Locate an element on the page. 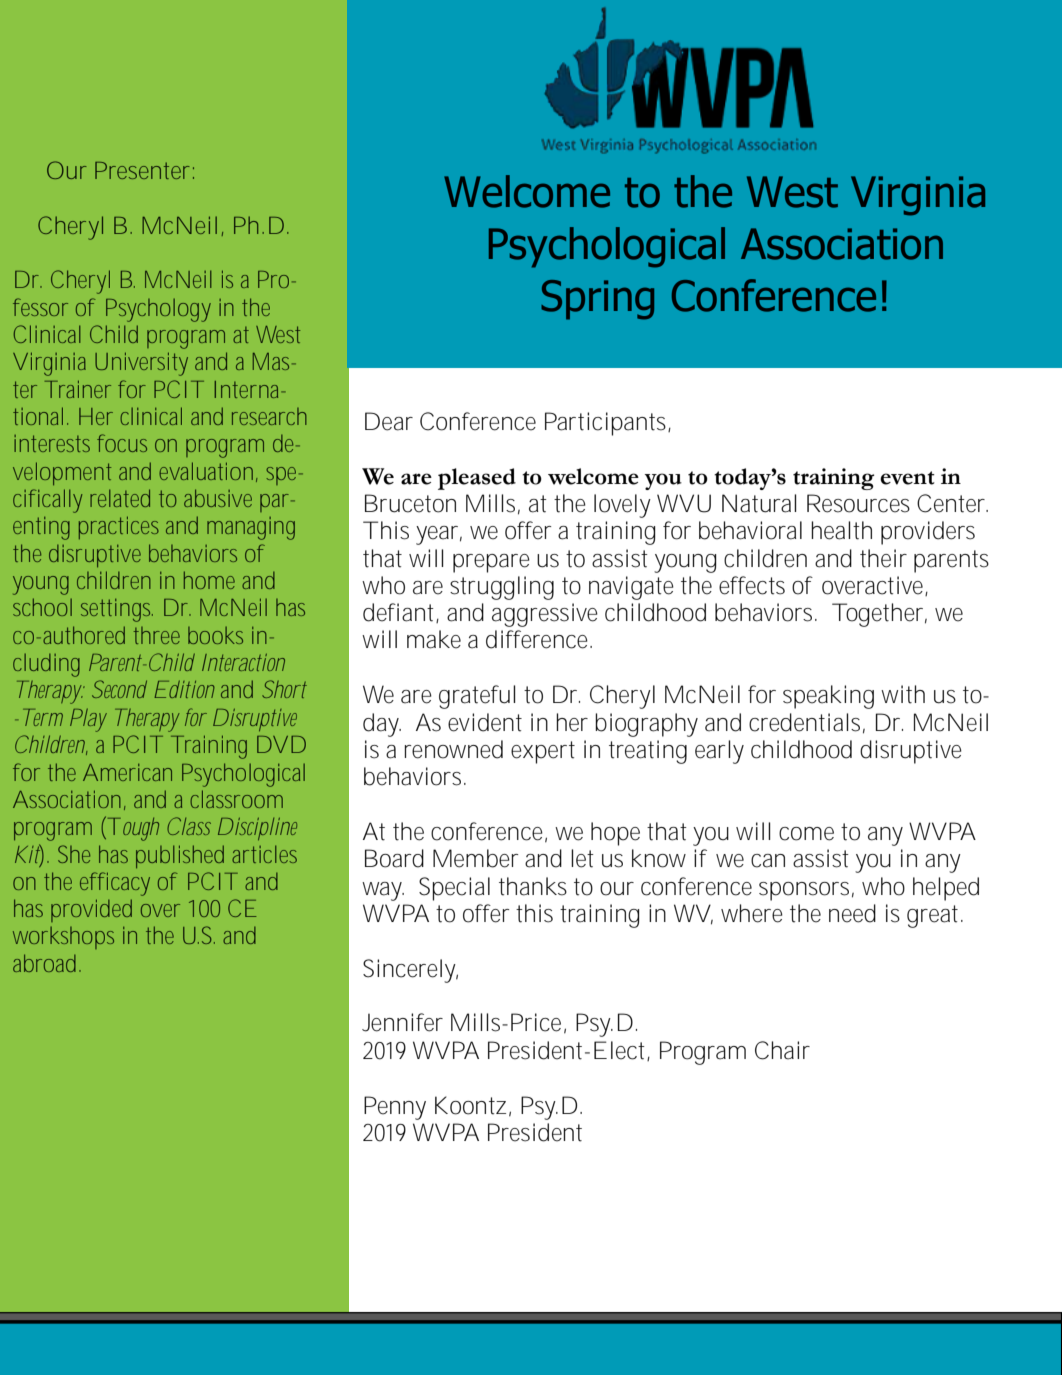 This page has width=1062, height=1375. Dear is located at coordinates (389, 421).
